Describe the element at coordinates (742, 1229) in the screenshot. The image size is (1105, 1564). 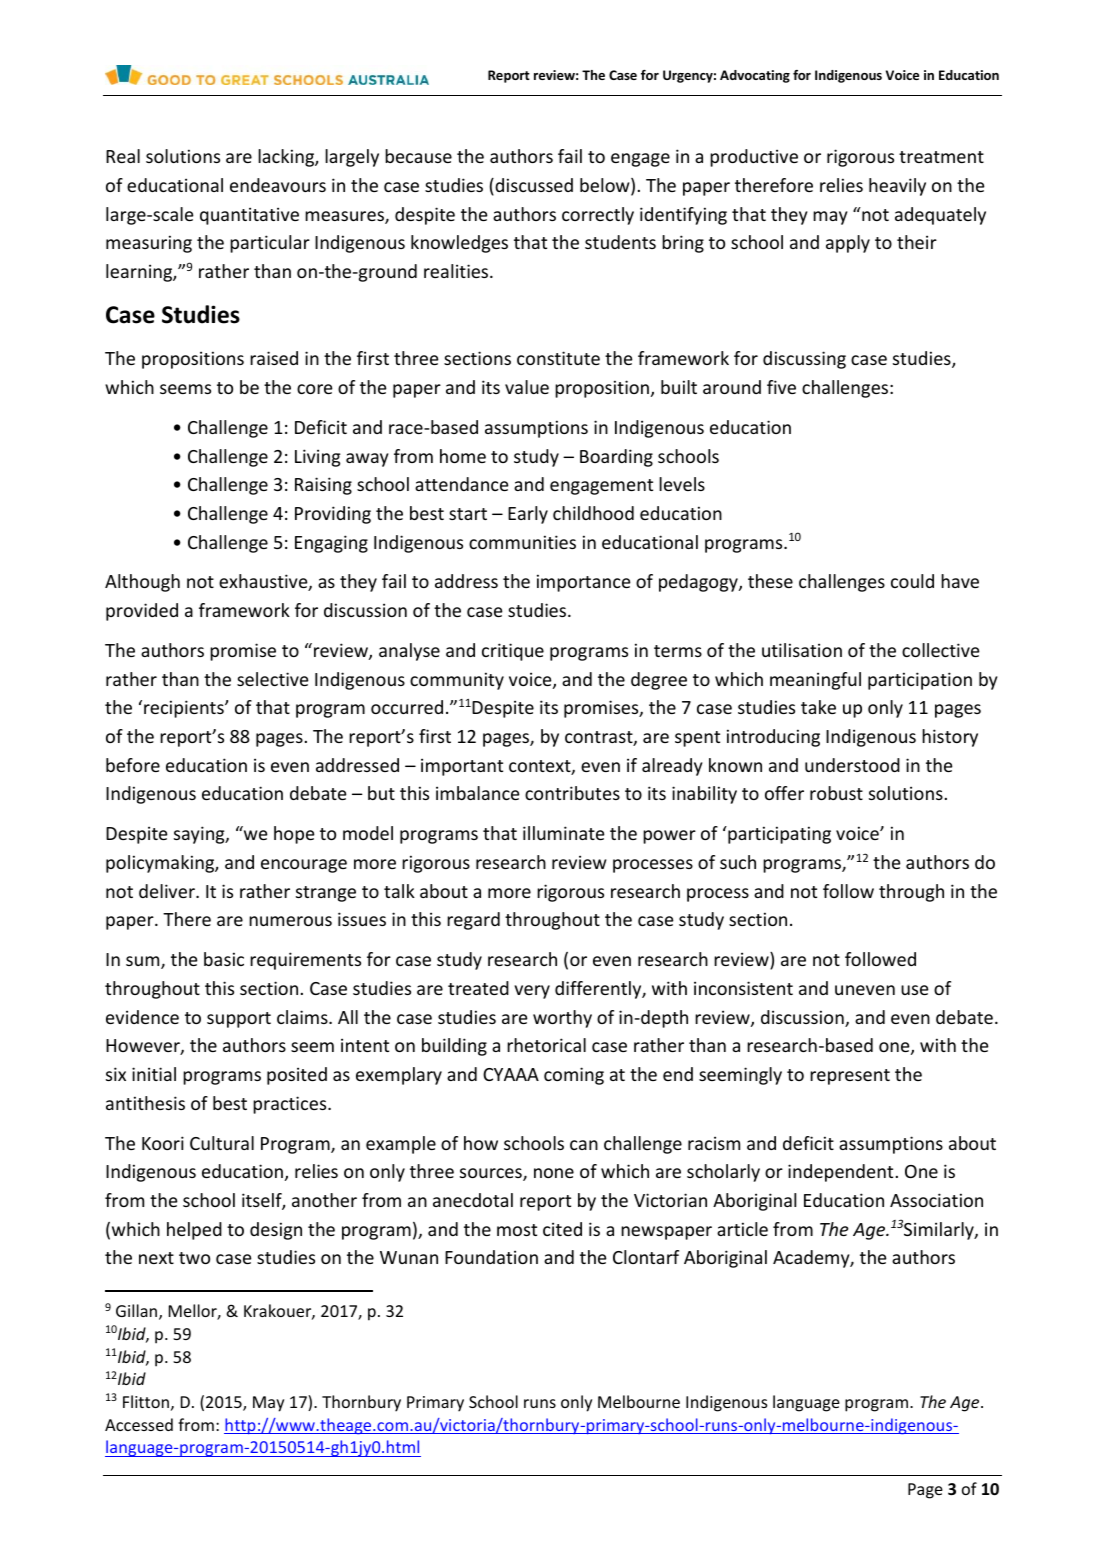
I see `article` at that location.
